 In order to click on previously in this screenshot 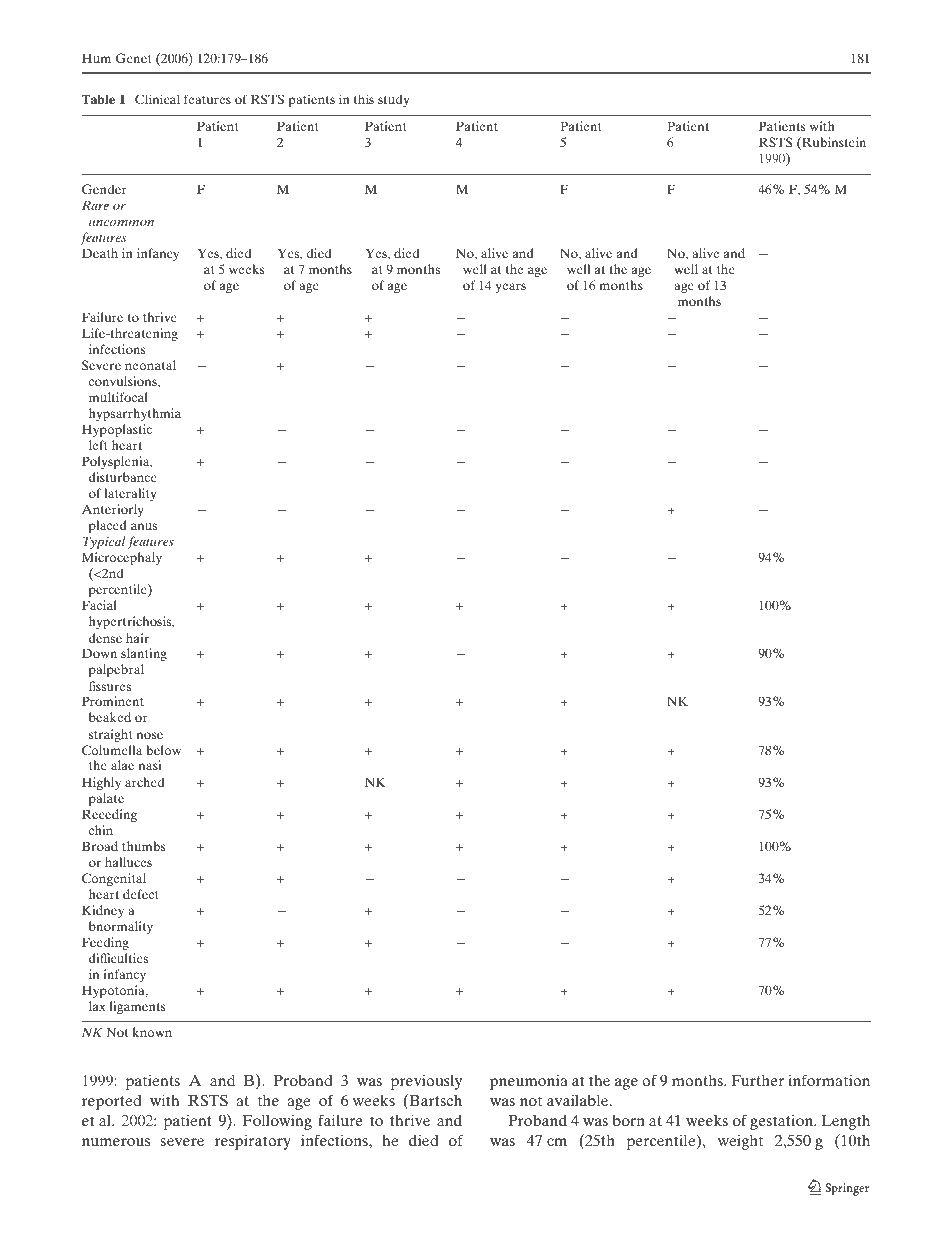, I will do `click(426, 1082)`.
